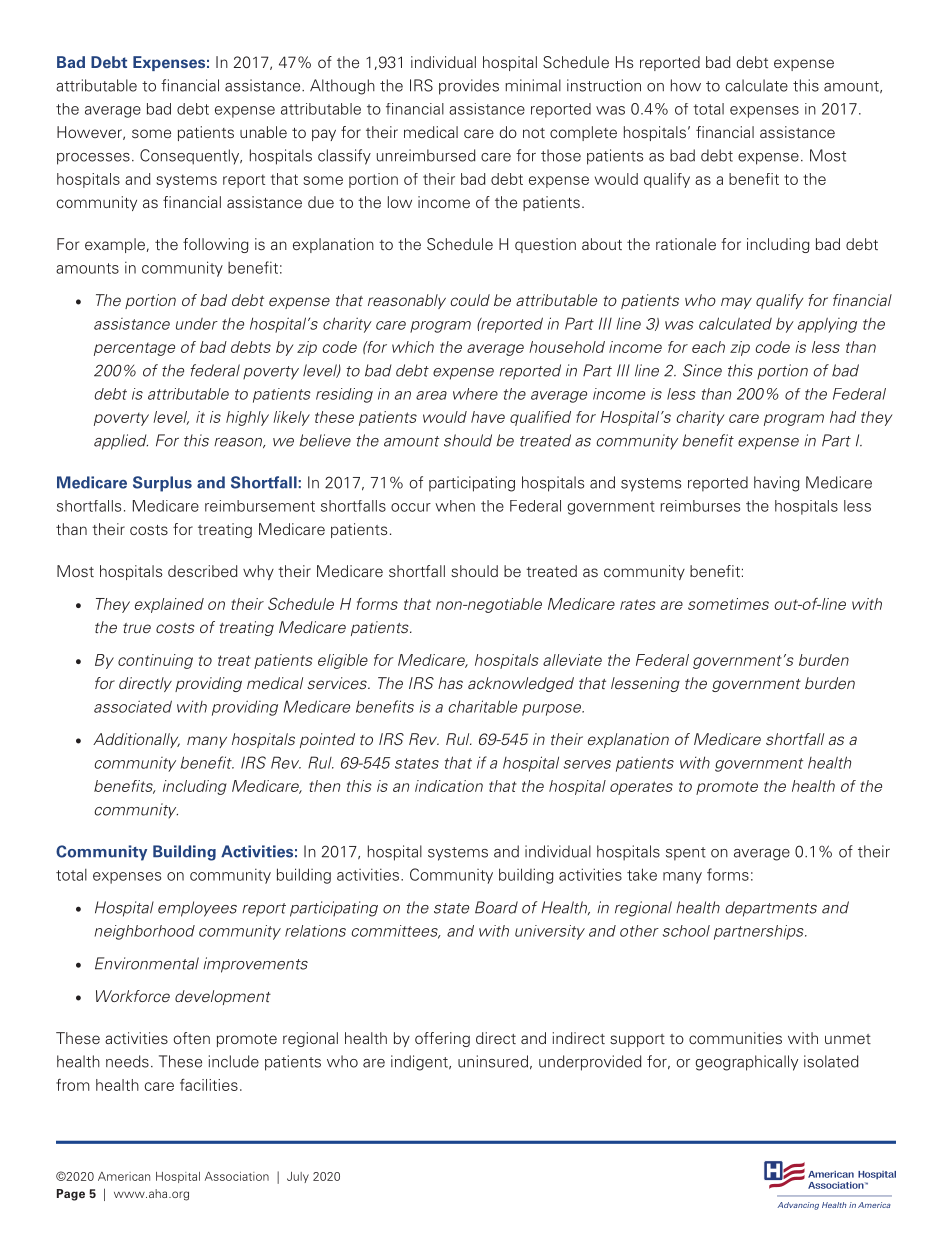  Describe the element at coordinates (191, 157) in the page. I see `Consequently` at that location.
